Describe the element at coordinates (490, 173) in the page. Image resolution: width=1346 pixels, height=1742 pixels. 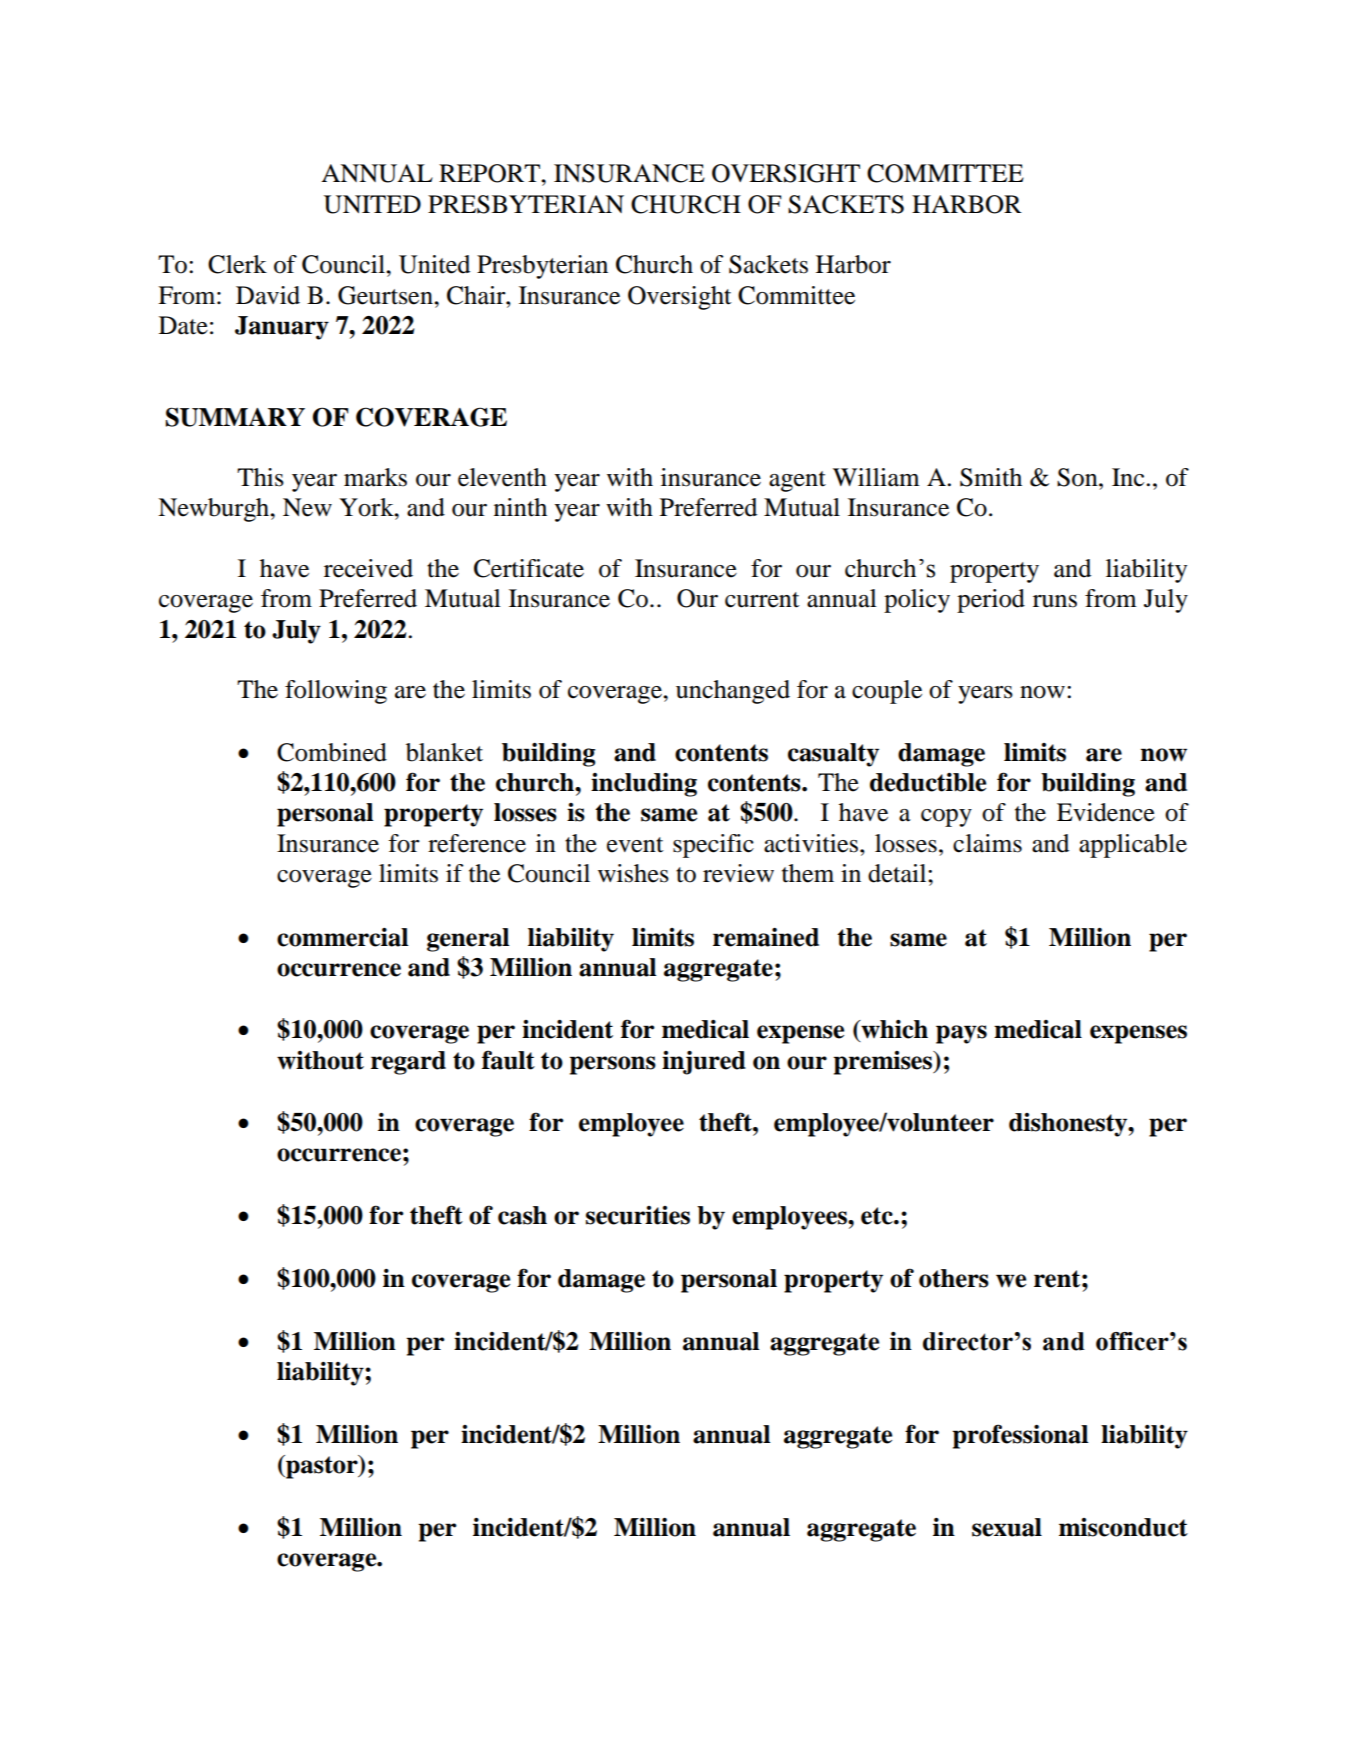
I see `REPORT` at that location.
